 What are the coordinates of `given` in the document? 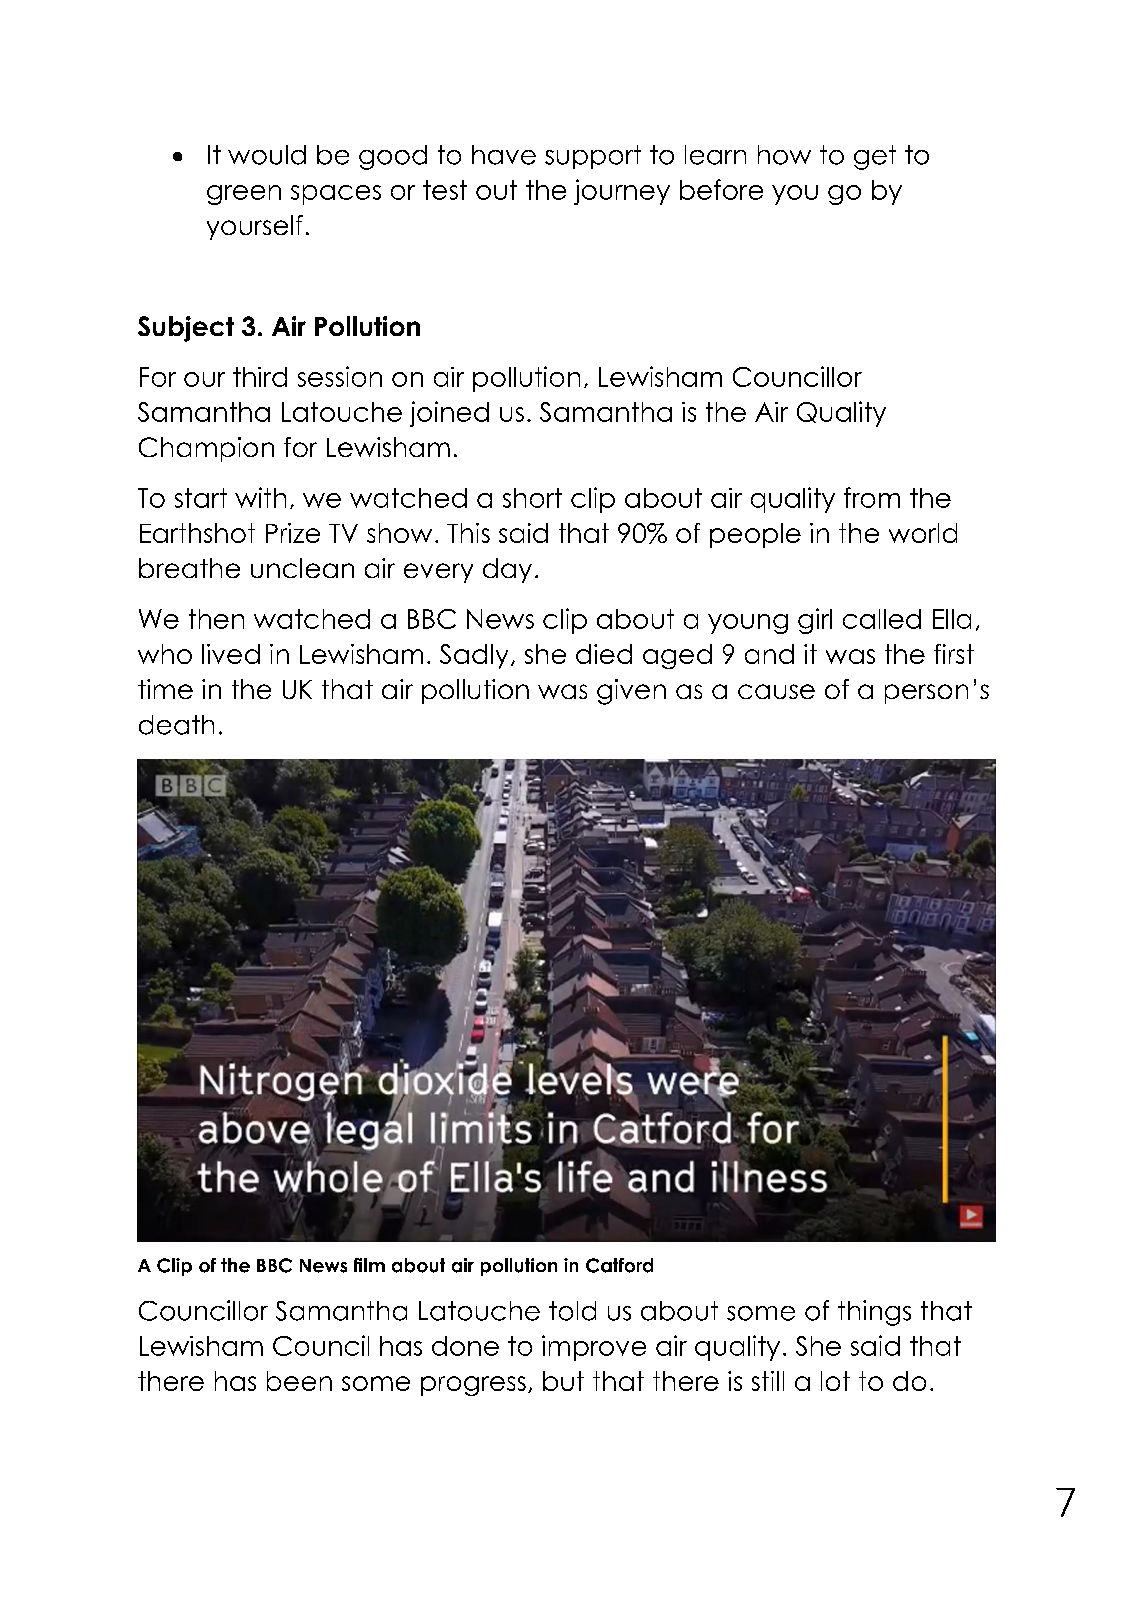 It's located at (631, 692).
